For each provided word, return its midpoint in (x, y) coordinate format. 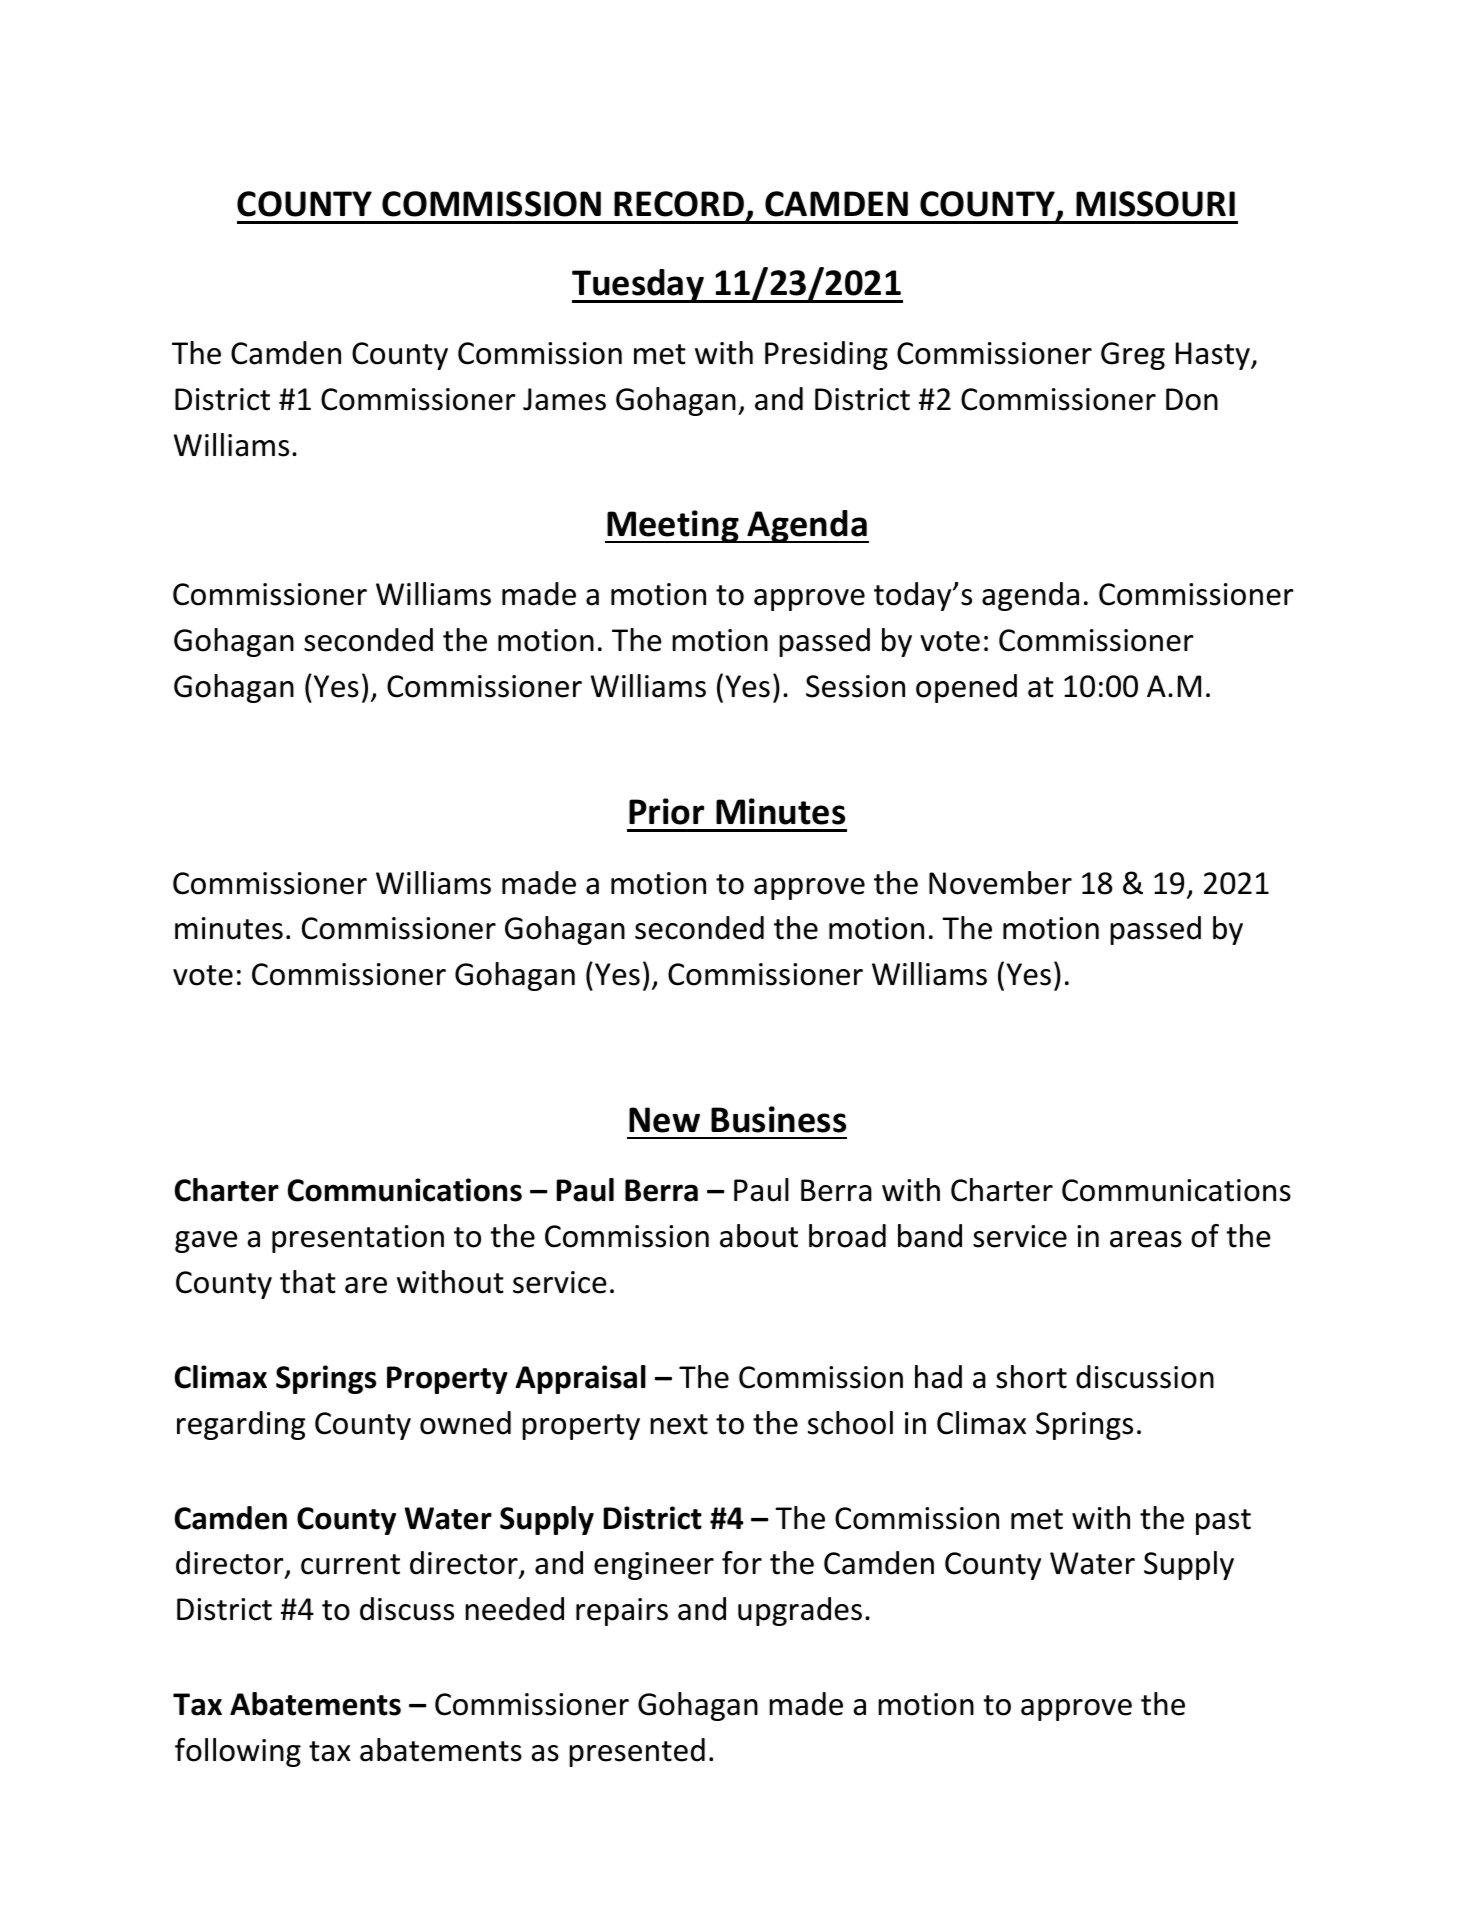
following (238, 1752)
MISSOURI (1155, 204)
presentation (358, 1239)
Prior (666, 811)
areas (1146, 1239)
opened (966, 688)
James (564, 399)
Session (855, 686)
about (759, 1236)
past (1223, 1522)
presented (637, 1752)
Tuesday (639, 286)
